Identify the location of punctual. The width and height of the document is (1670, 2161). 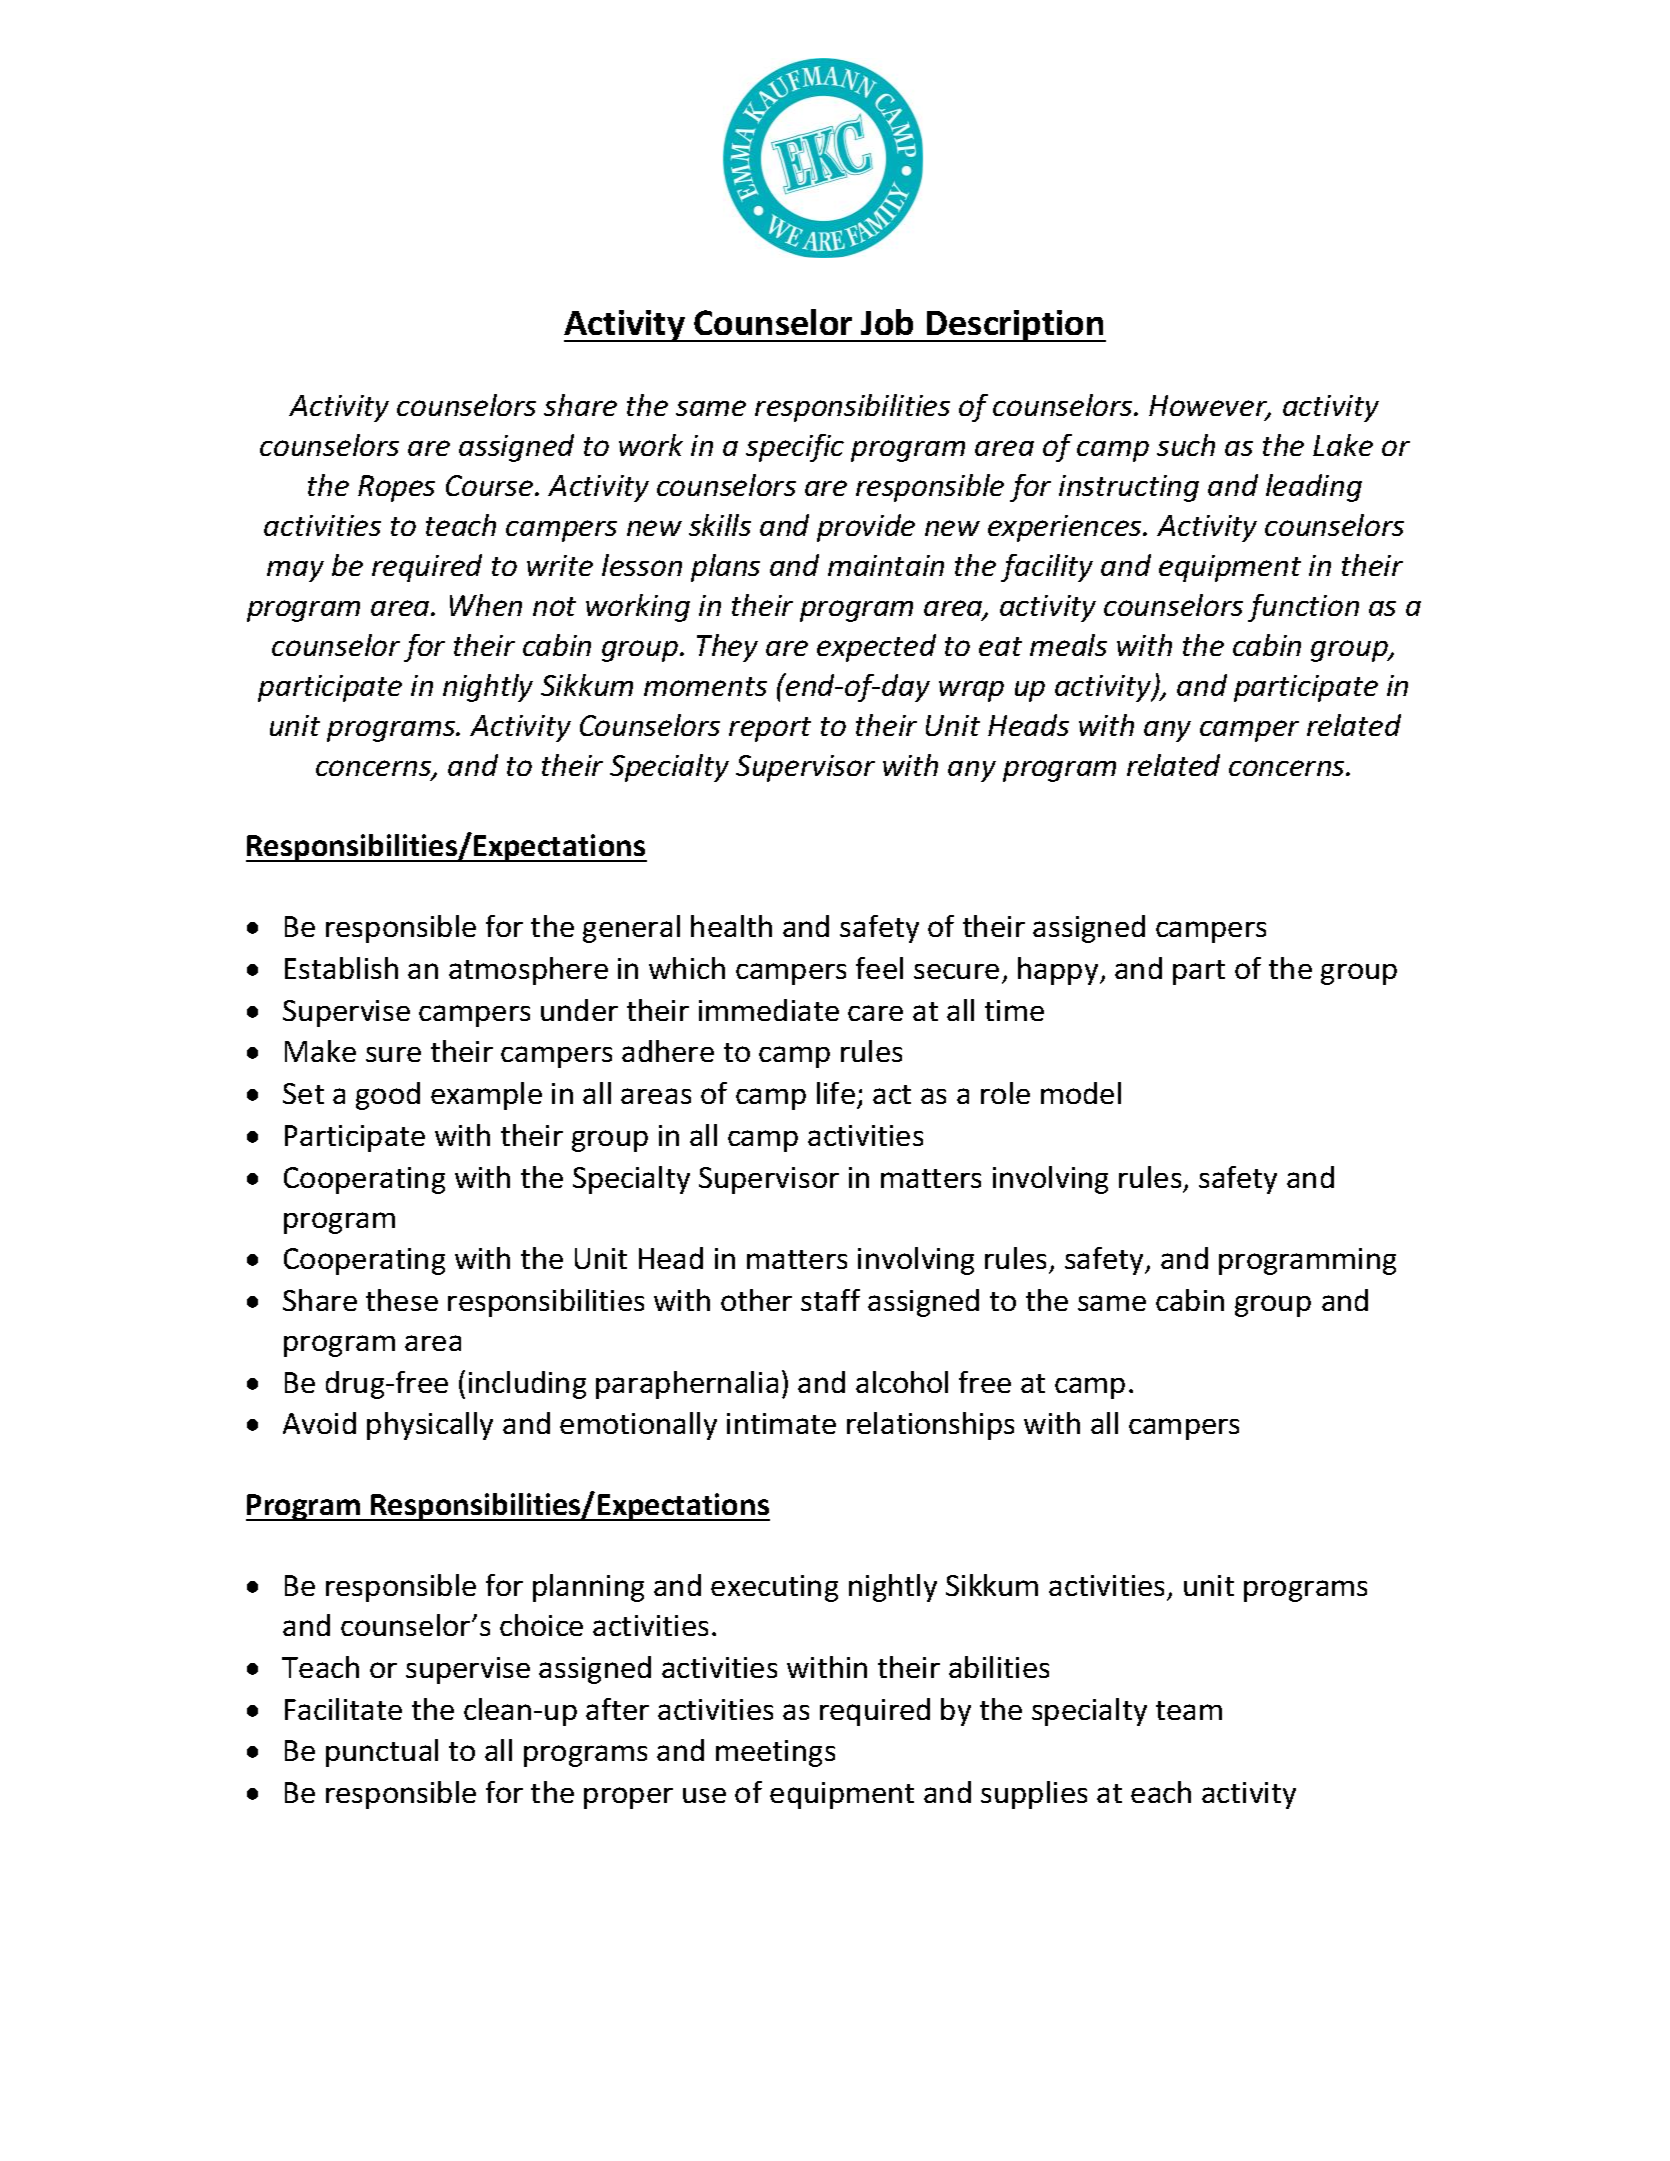
(382, 1753).
